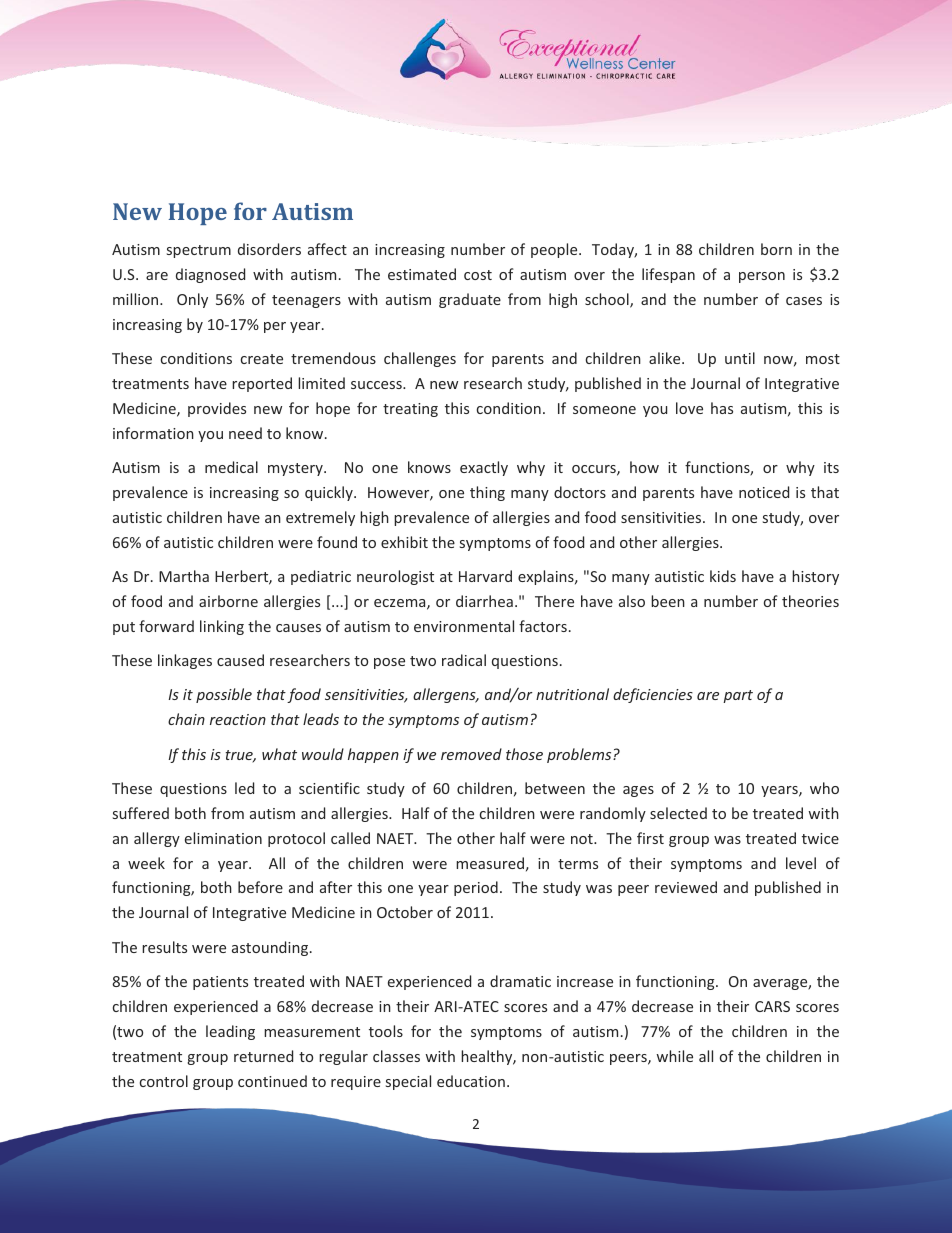  Describe the element at coordinates (210, 275) in the screenshot. I see `diagnosed` at that location.
